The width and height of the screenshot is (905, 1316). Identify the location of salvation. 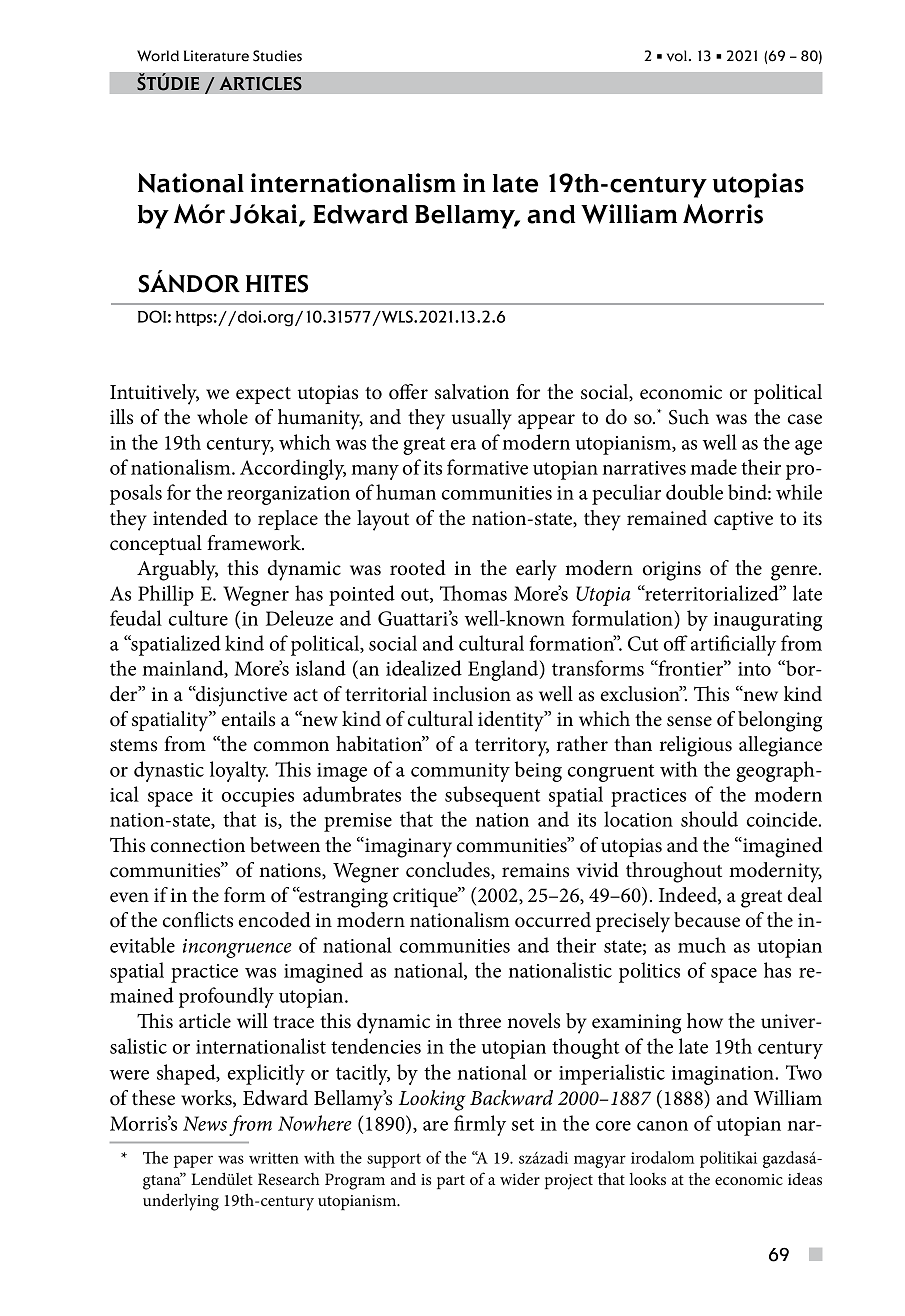
(472, 392).
